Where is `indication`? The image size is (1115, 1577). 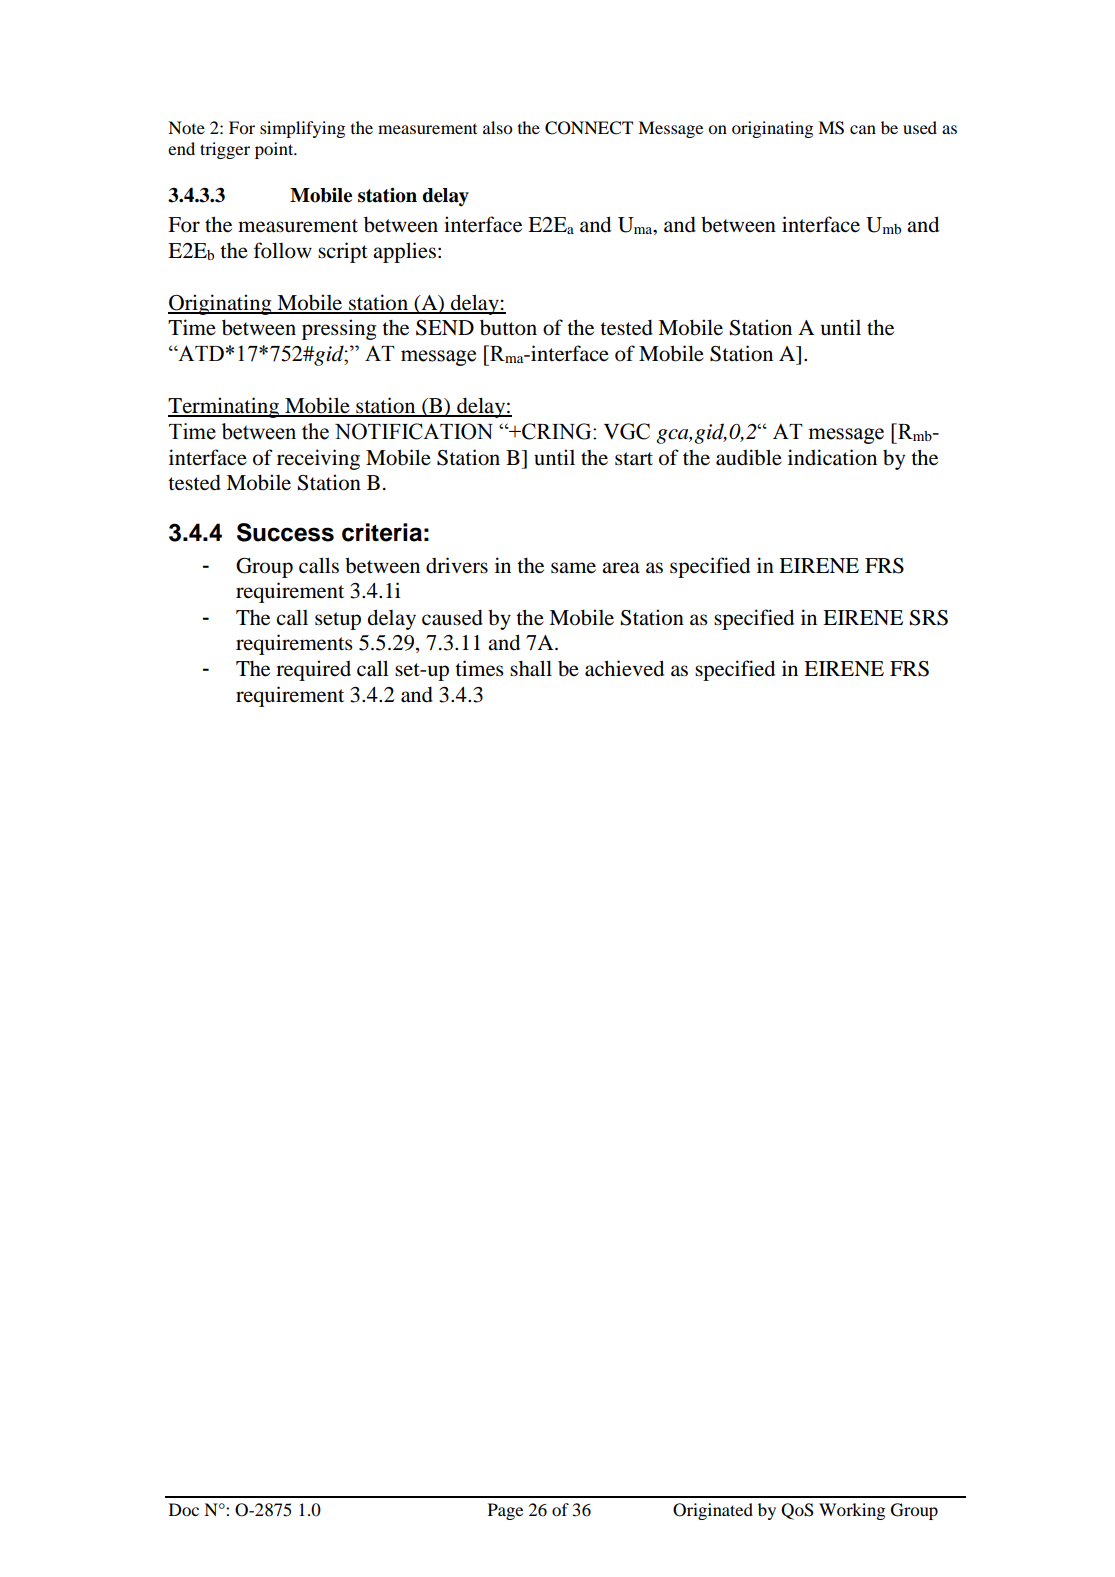
indication is located at coordinates (832, 457).
